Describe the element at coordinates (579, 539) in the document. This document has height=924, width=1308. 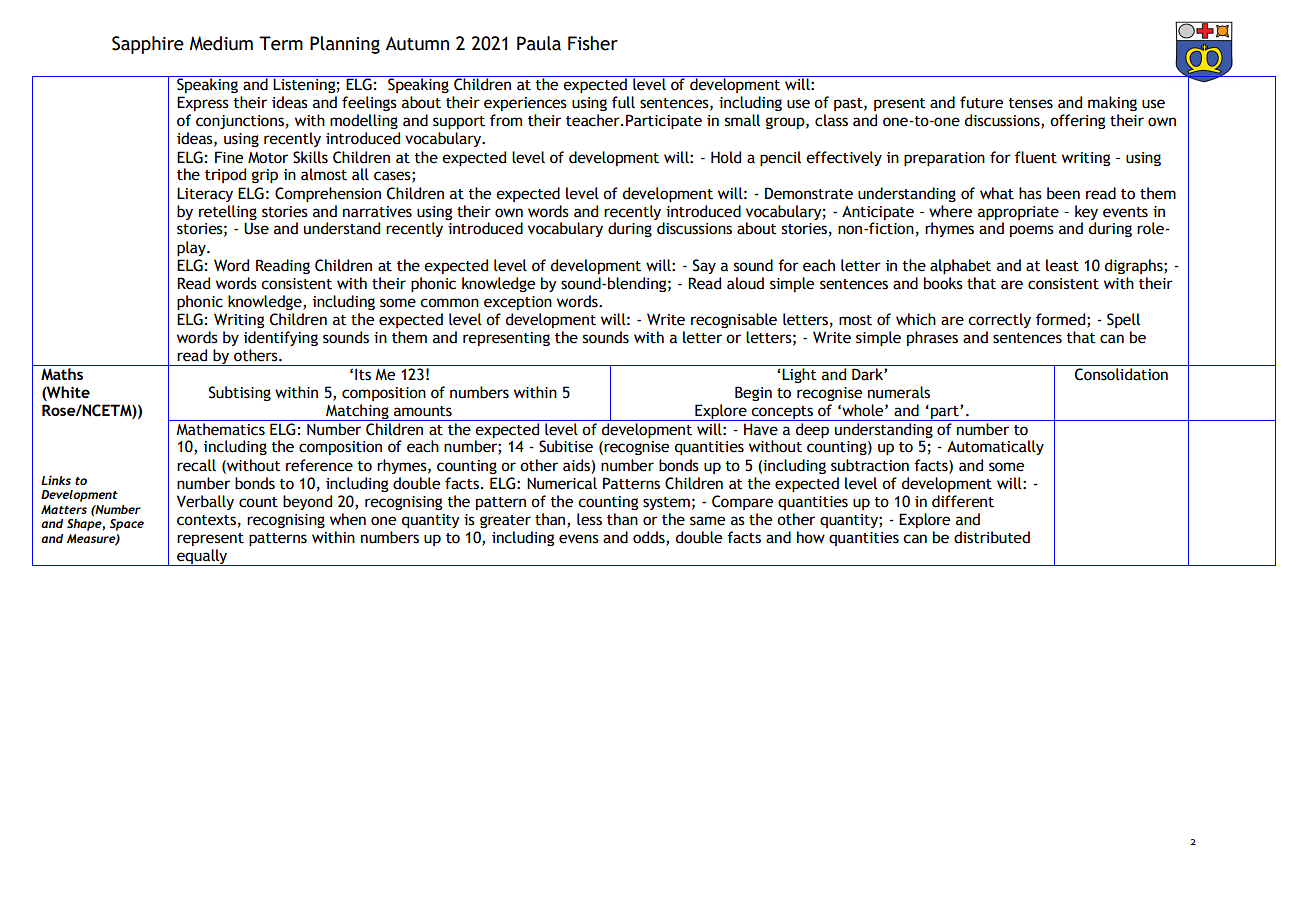
I see `evens` at that location.
